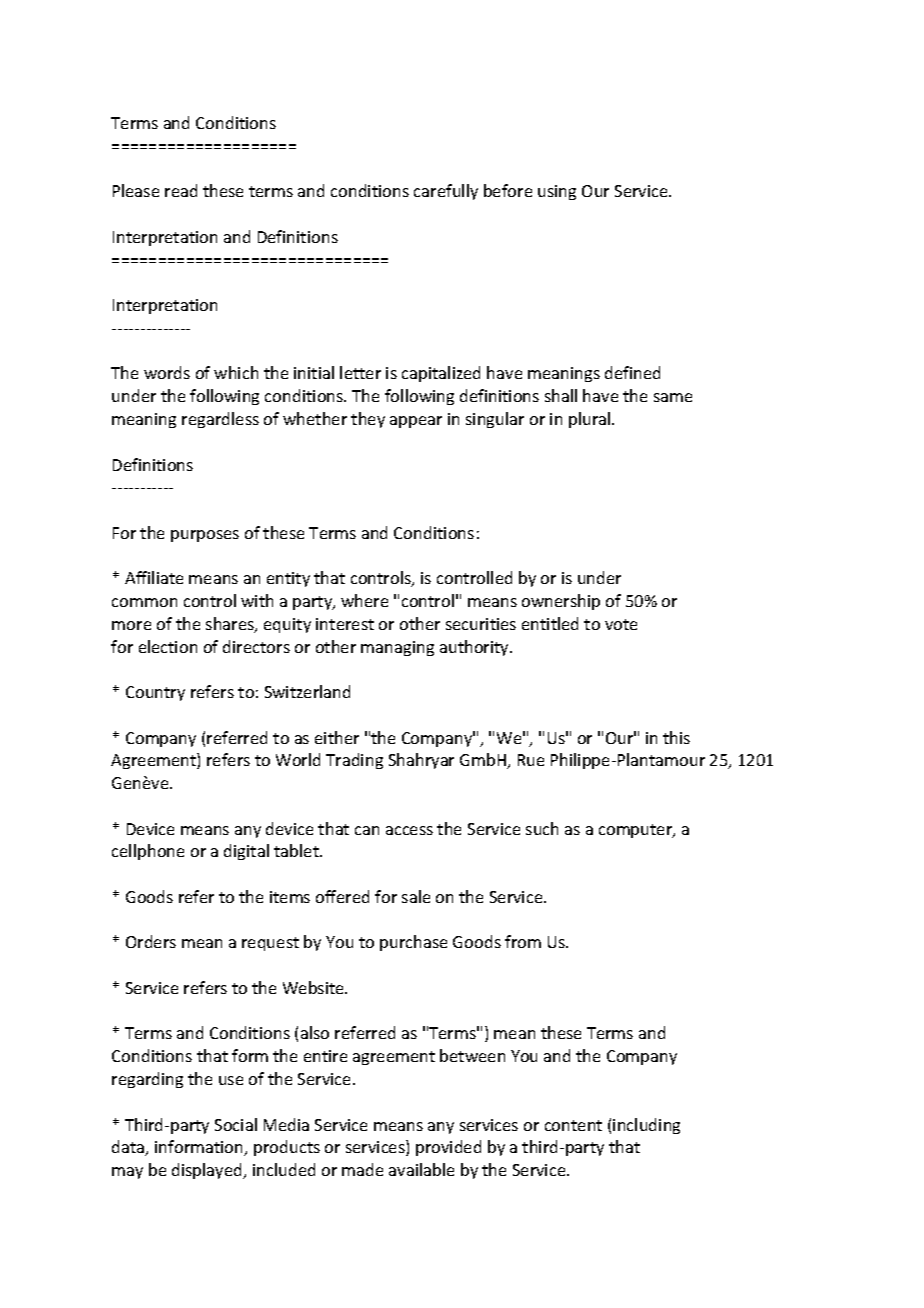  Describe the element at coordinates (208, 1171) in the screenshot. I see `displayed` at that location.
